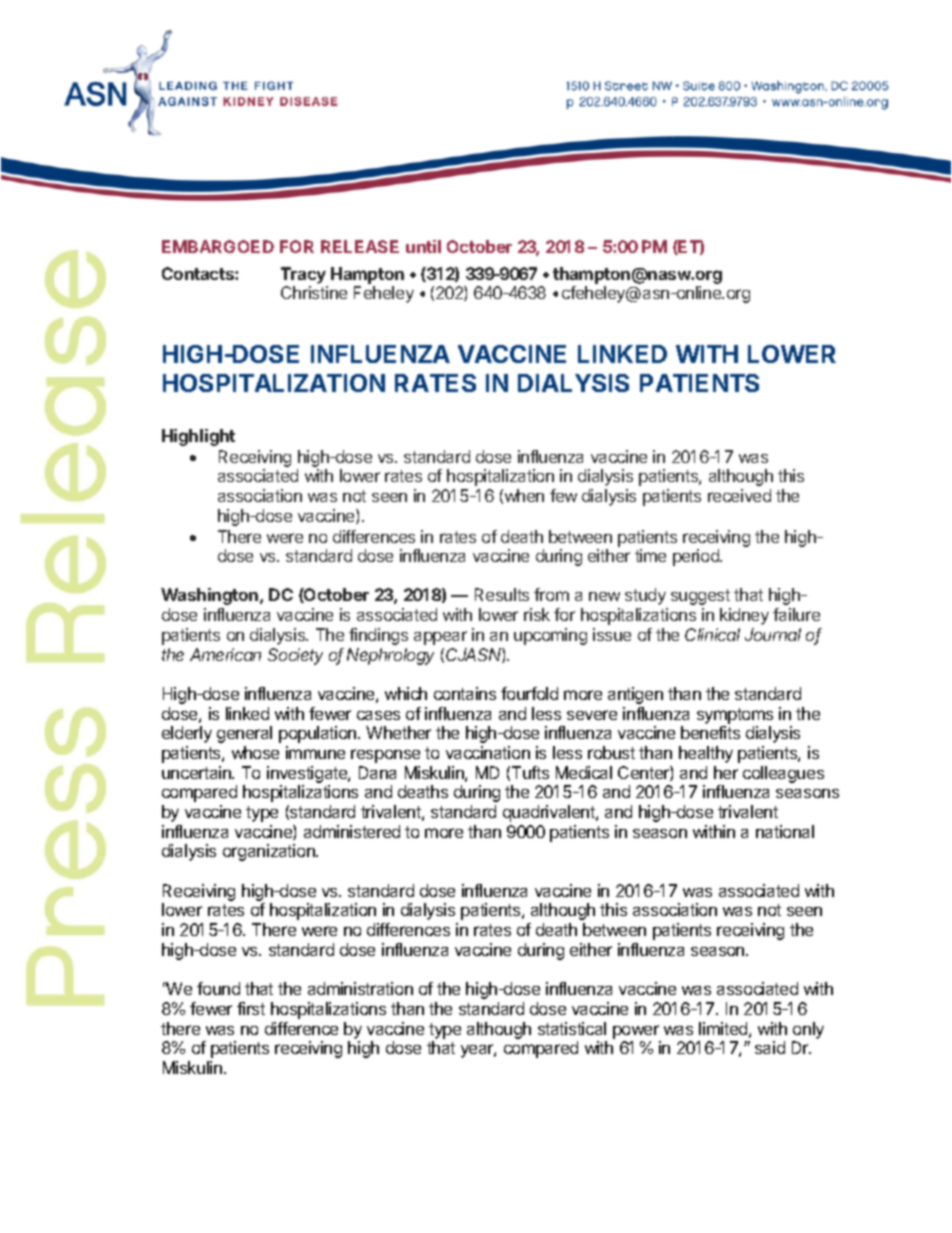 The width and height of the image is (952, 1233). Describe the element at coordinates (572, 1028) in the image. I see `statistical` at that location.
